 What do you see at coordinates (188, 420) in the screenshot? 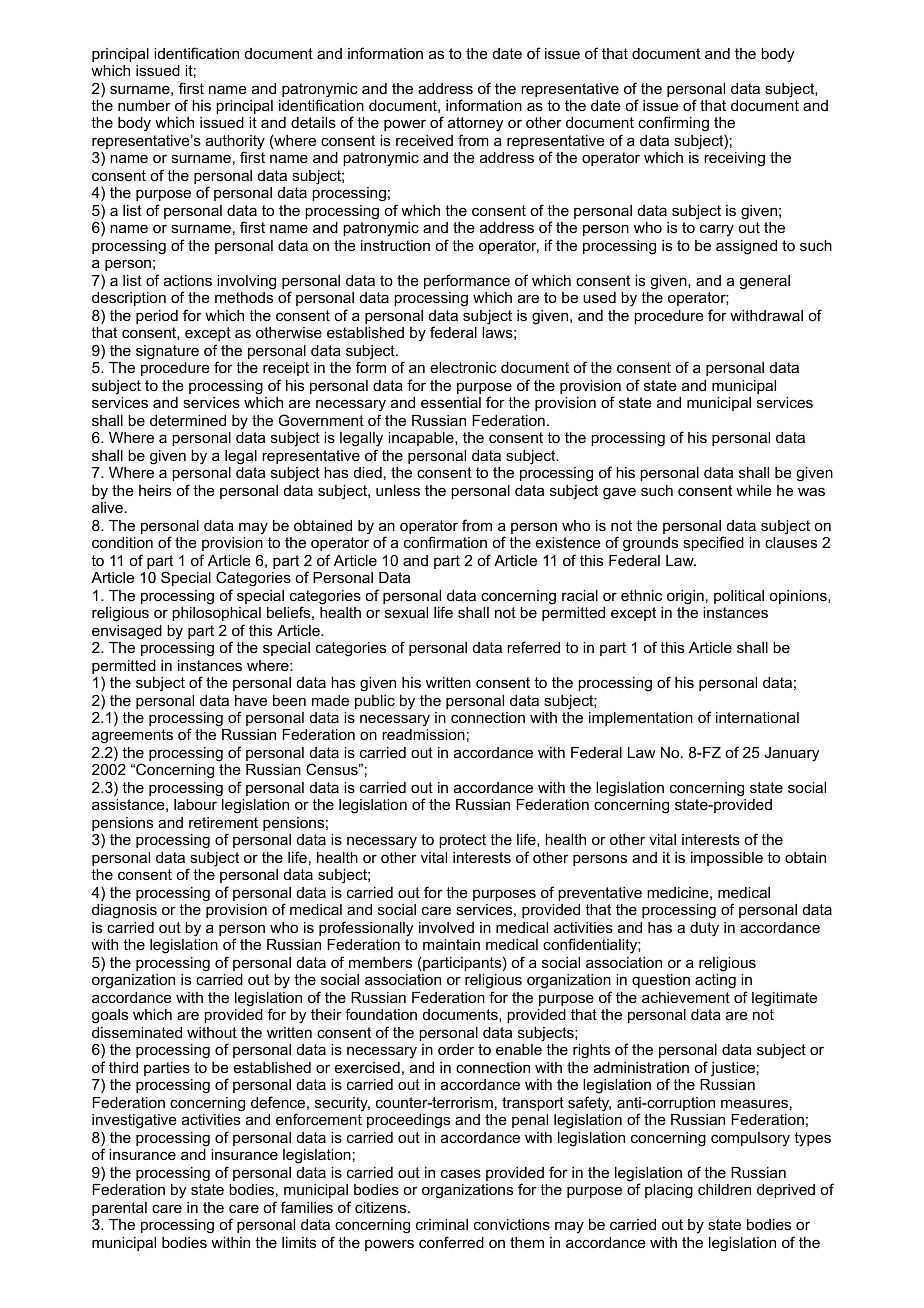
I see `determined` at bounding box center [188, 420].
